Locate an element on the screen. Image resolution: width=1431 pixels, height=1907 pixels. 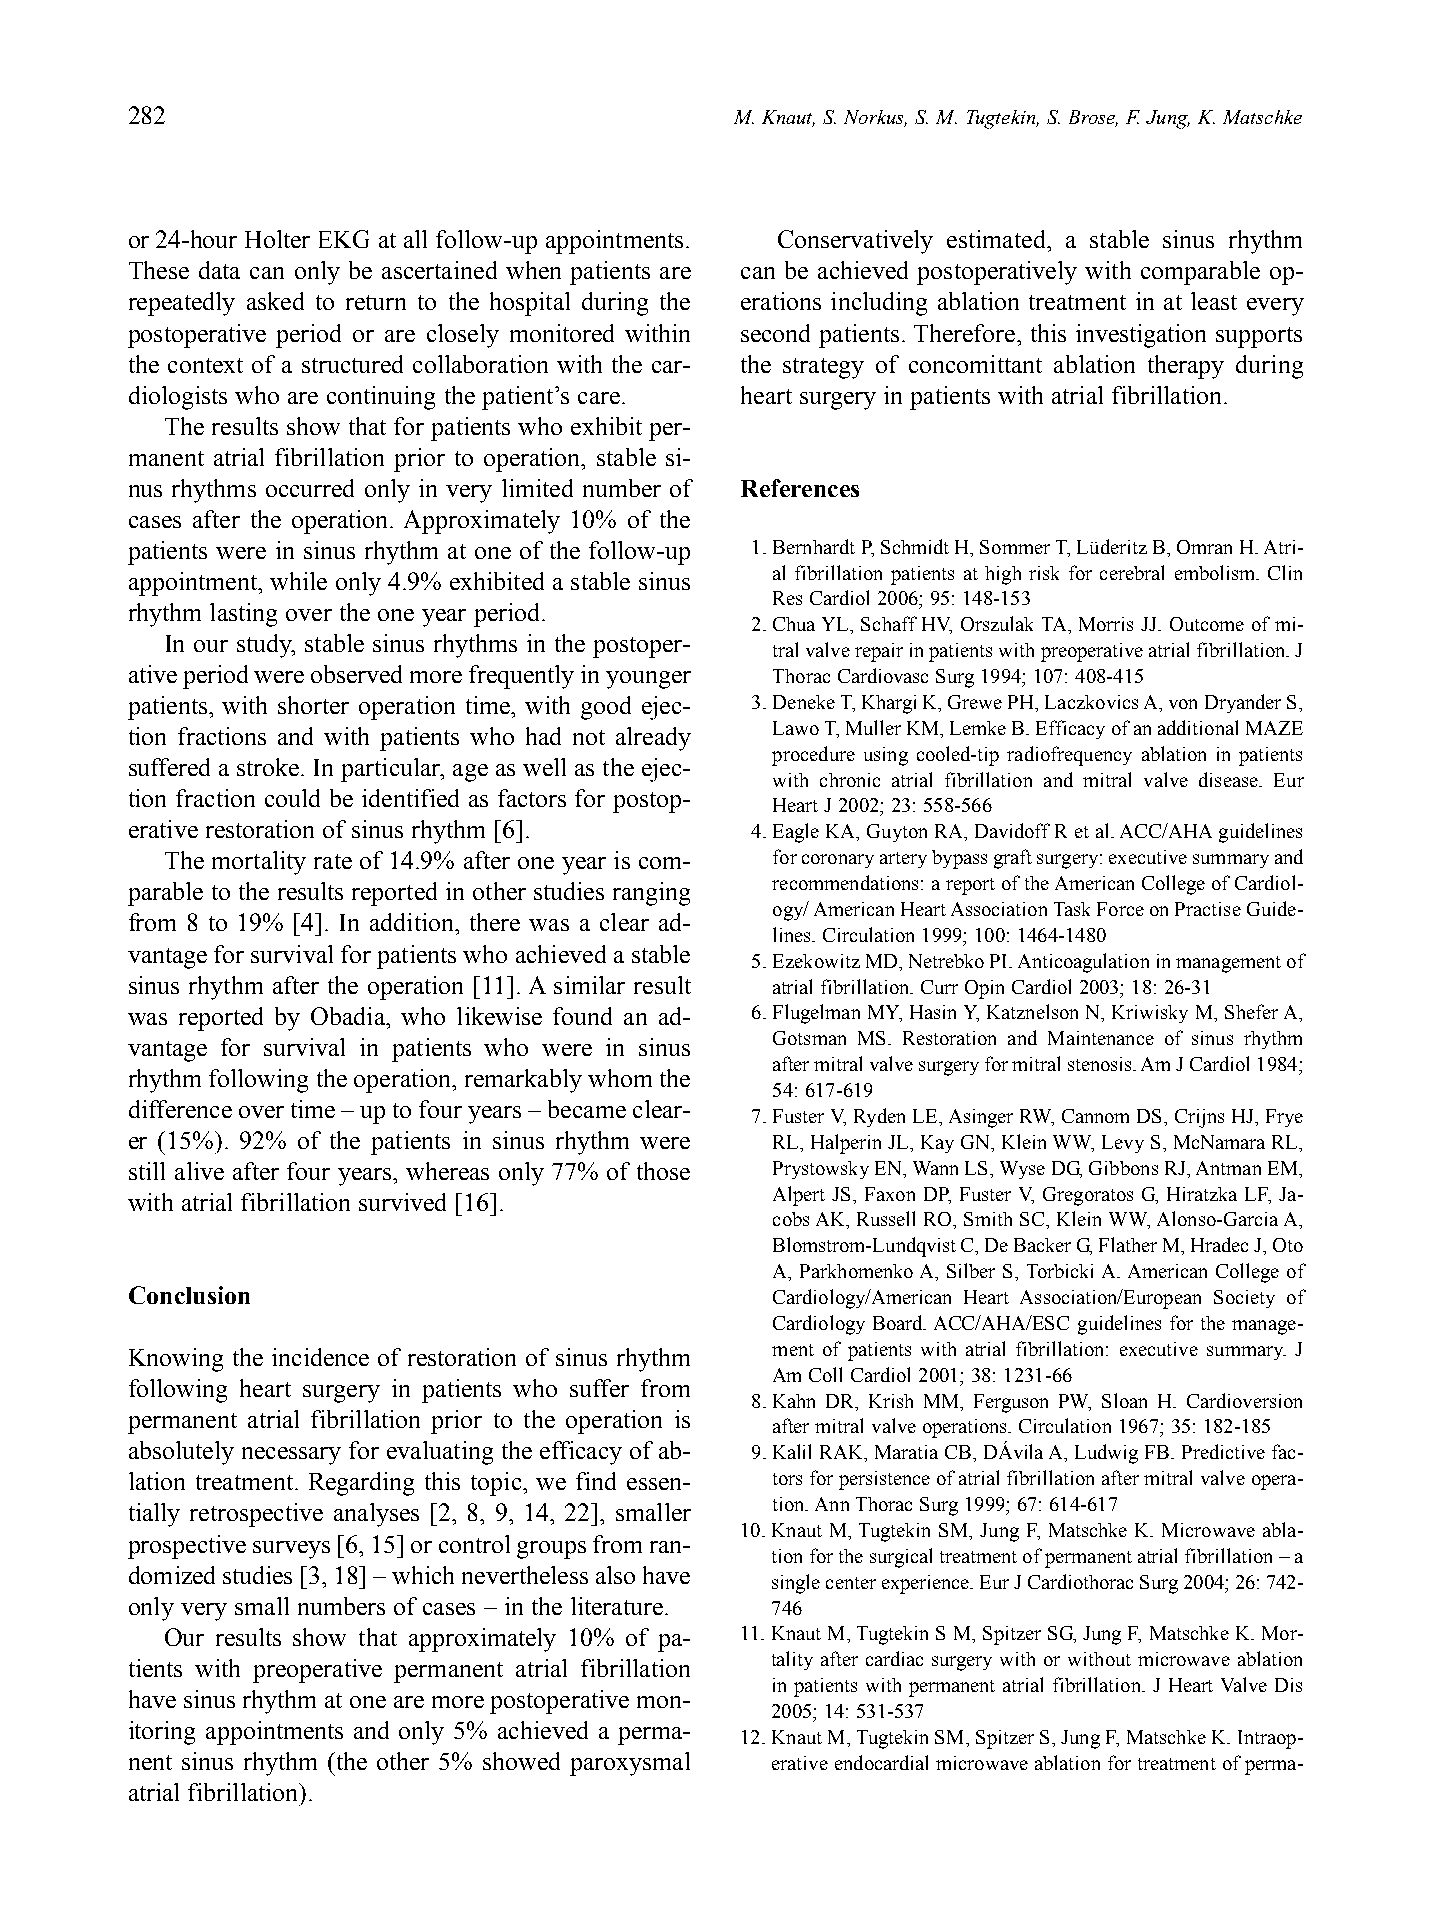
Force is located at coordinates (1120, 909).
